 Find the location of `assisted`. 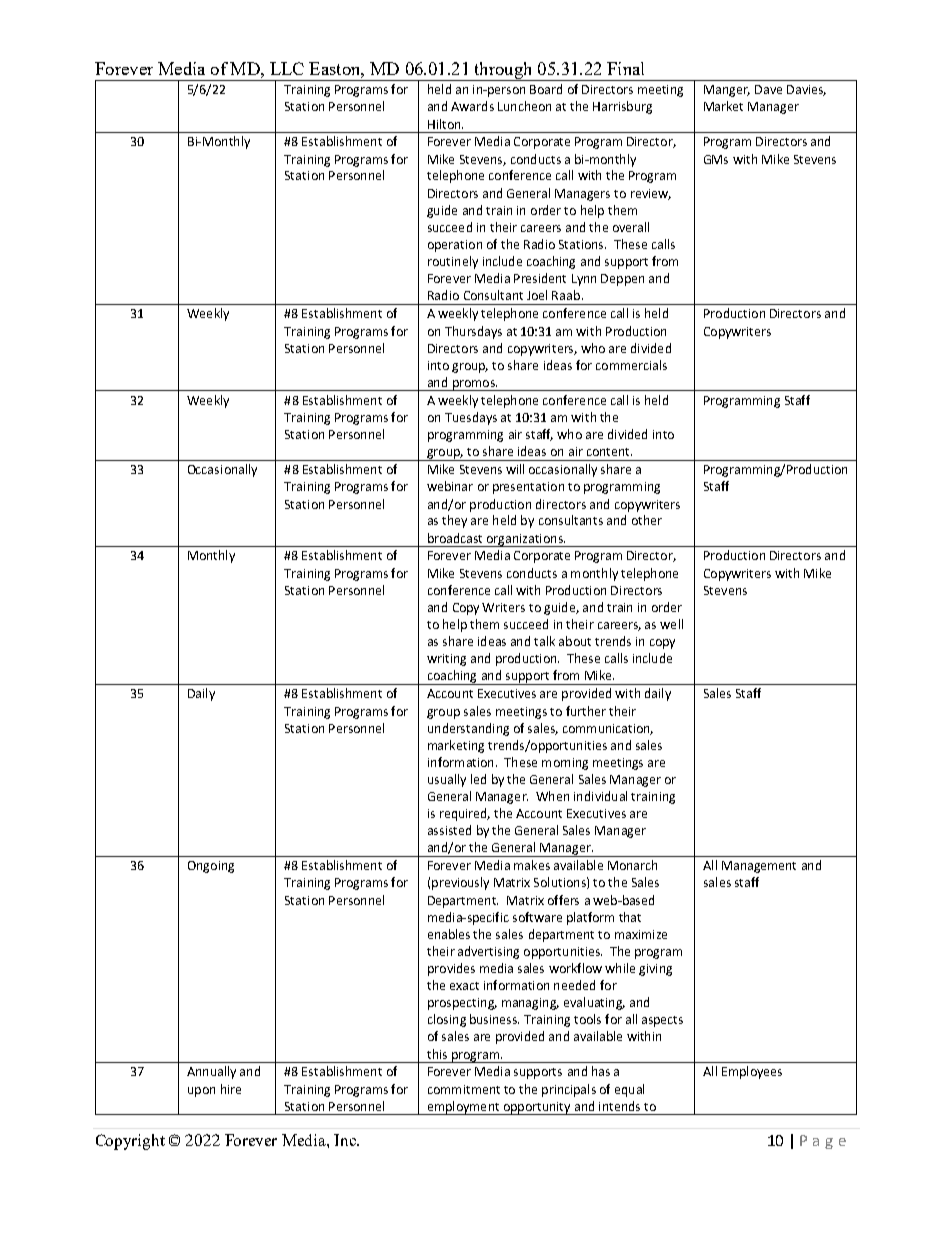

assisted is located at coordinates (449, 830).
